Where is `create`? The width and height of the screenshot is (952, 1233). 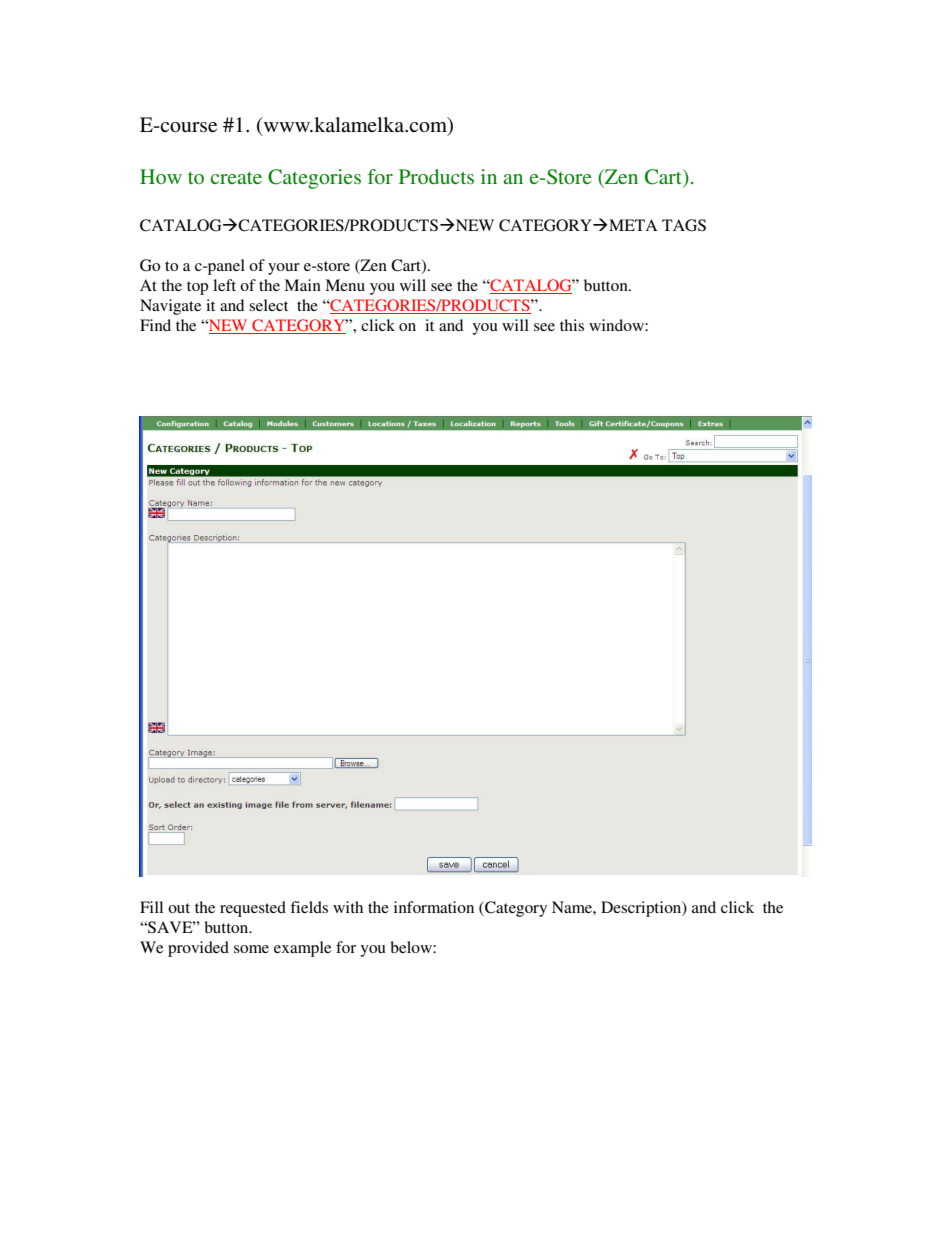 create is located at coordinates (236, 178).
